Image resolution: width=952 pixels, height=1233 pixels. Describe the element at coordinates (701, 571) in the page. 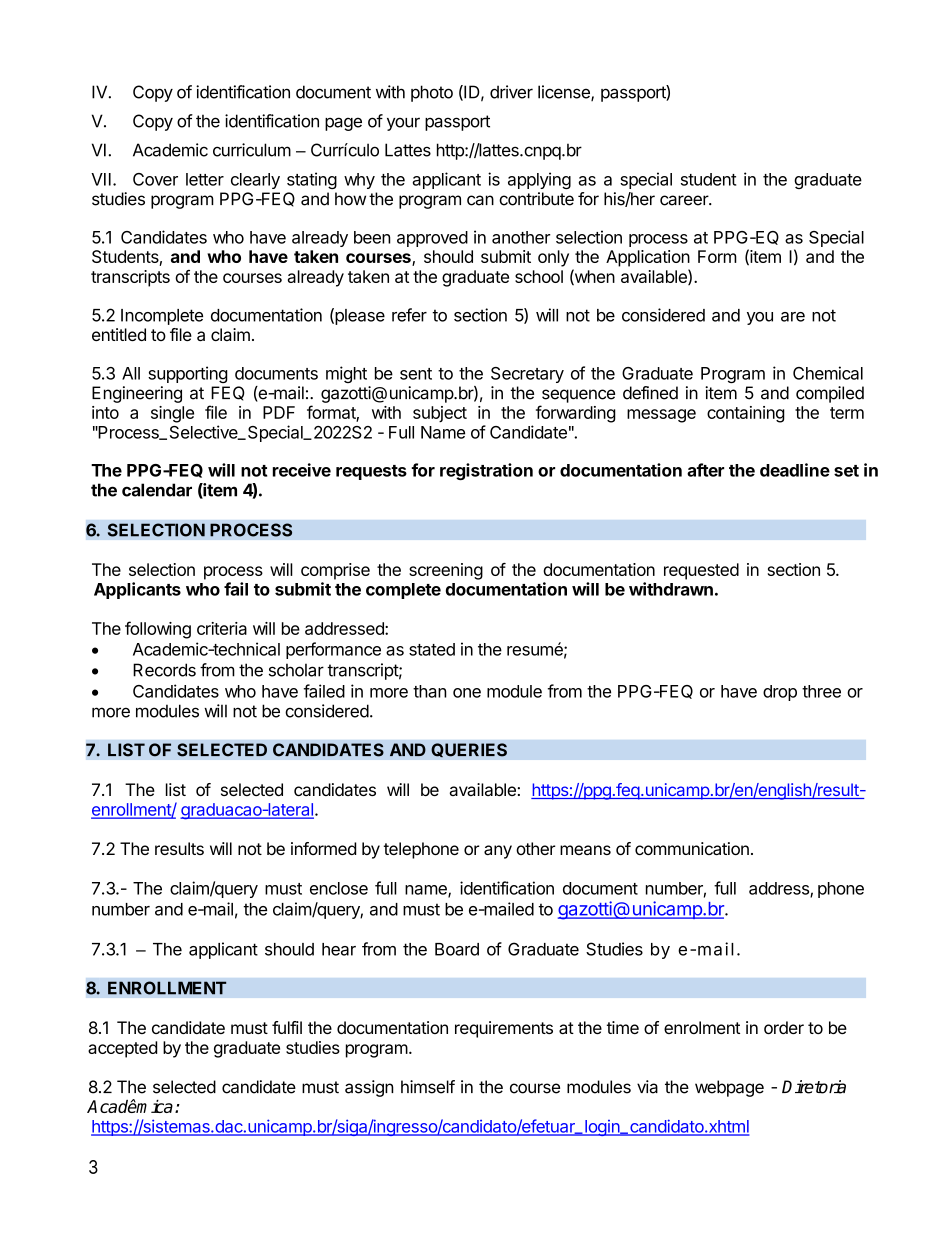

I see `requested` at that location.
